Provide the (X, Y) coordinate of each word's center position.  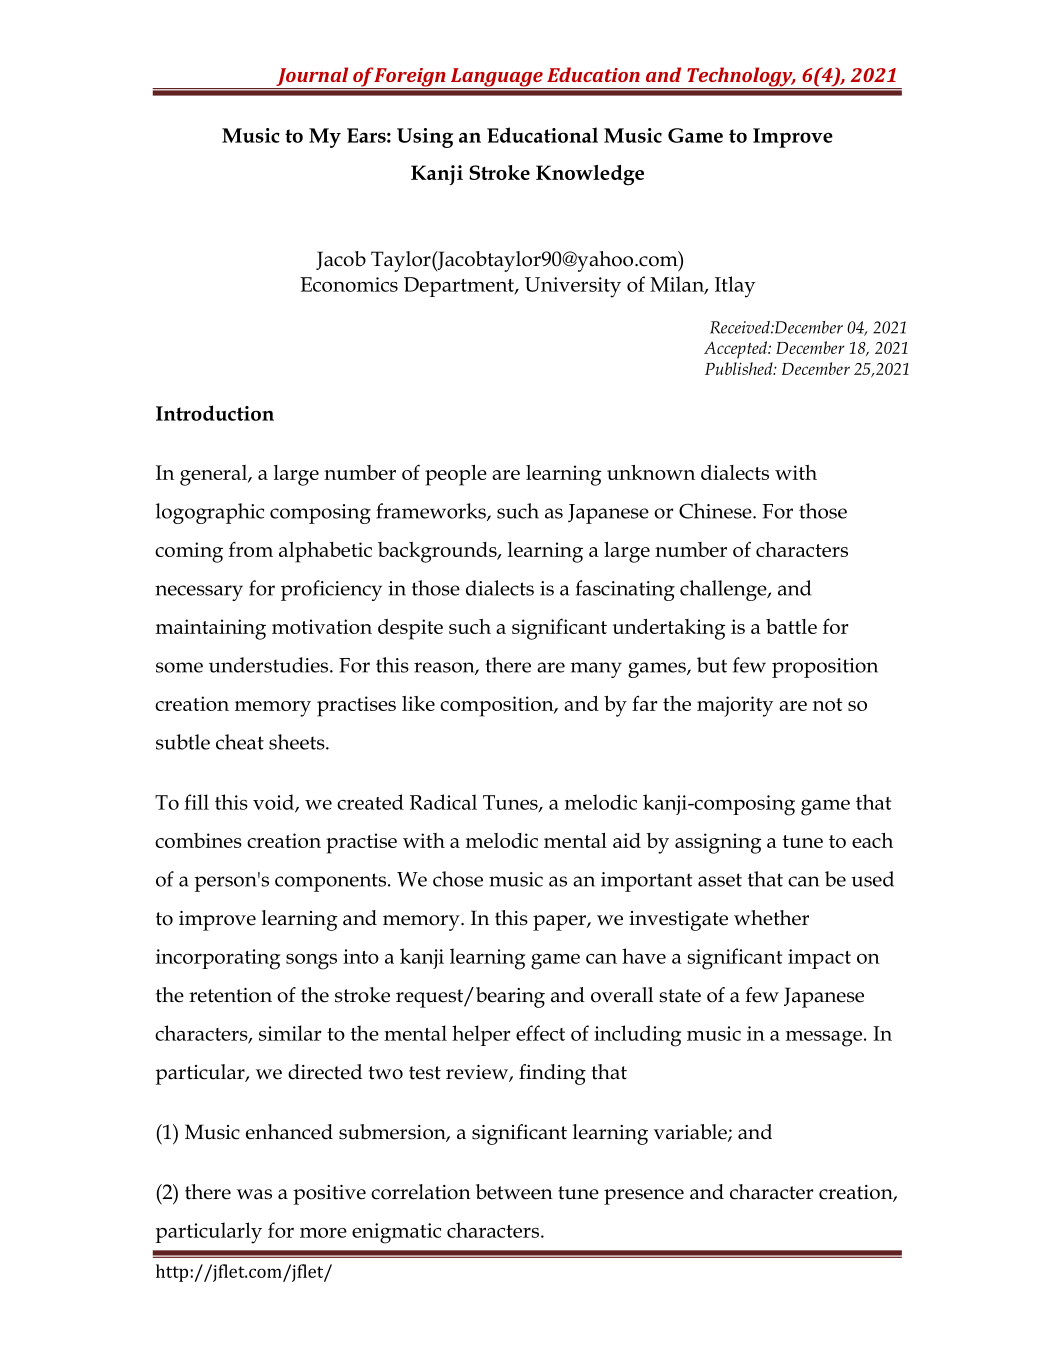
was (254, 1194)
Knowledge (590, 175)
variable (691, 1133)
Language (496, 78)
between (514, 1192)
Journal (312, 76)
